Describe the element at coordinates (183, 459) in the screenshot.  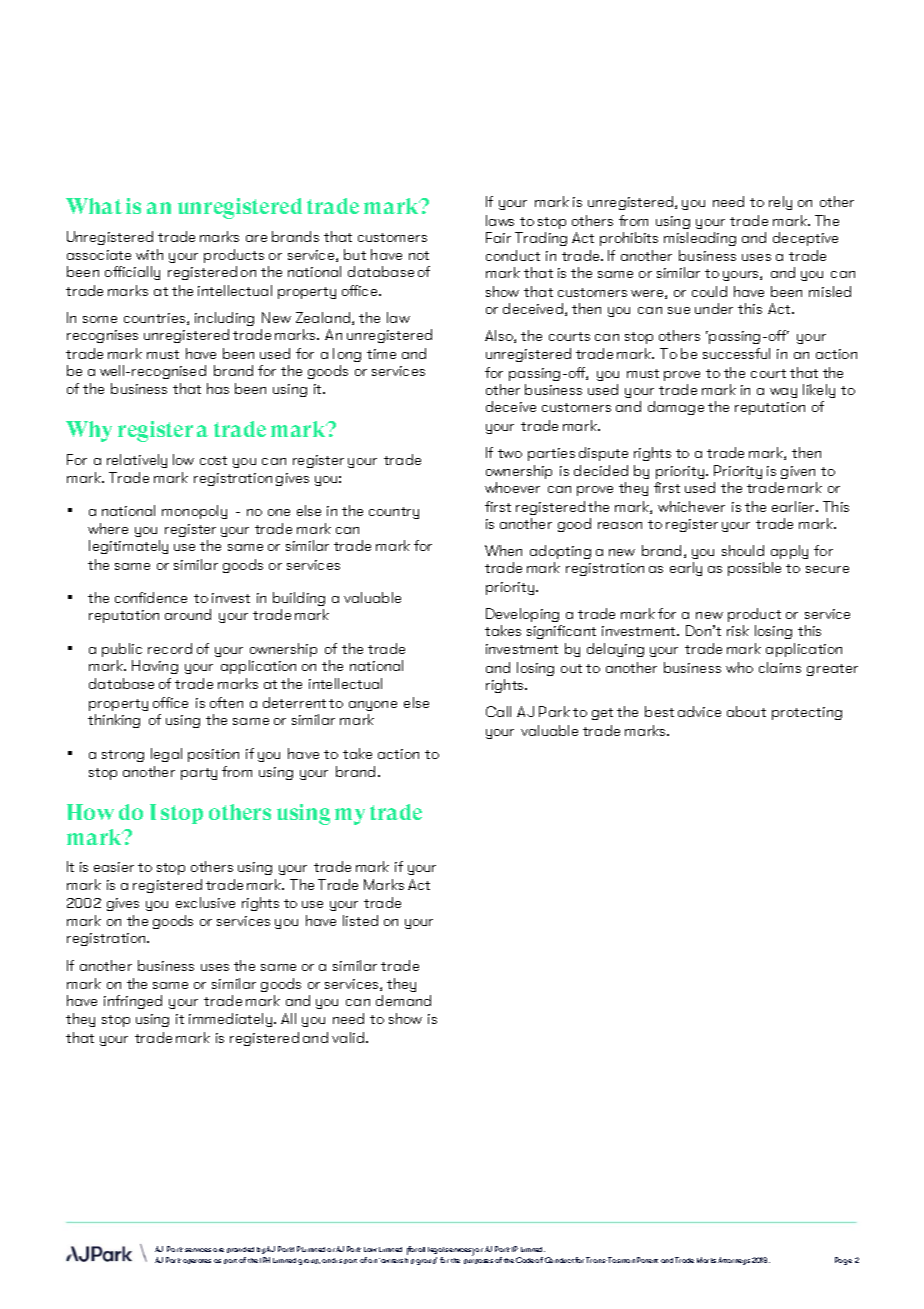
I see `low` at that location.
